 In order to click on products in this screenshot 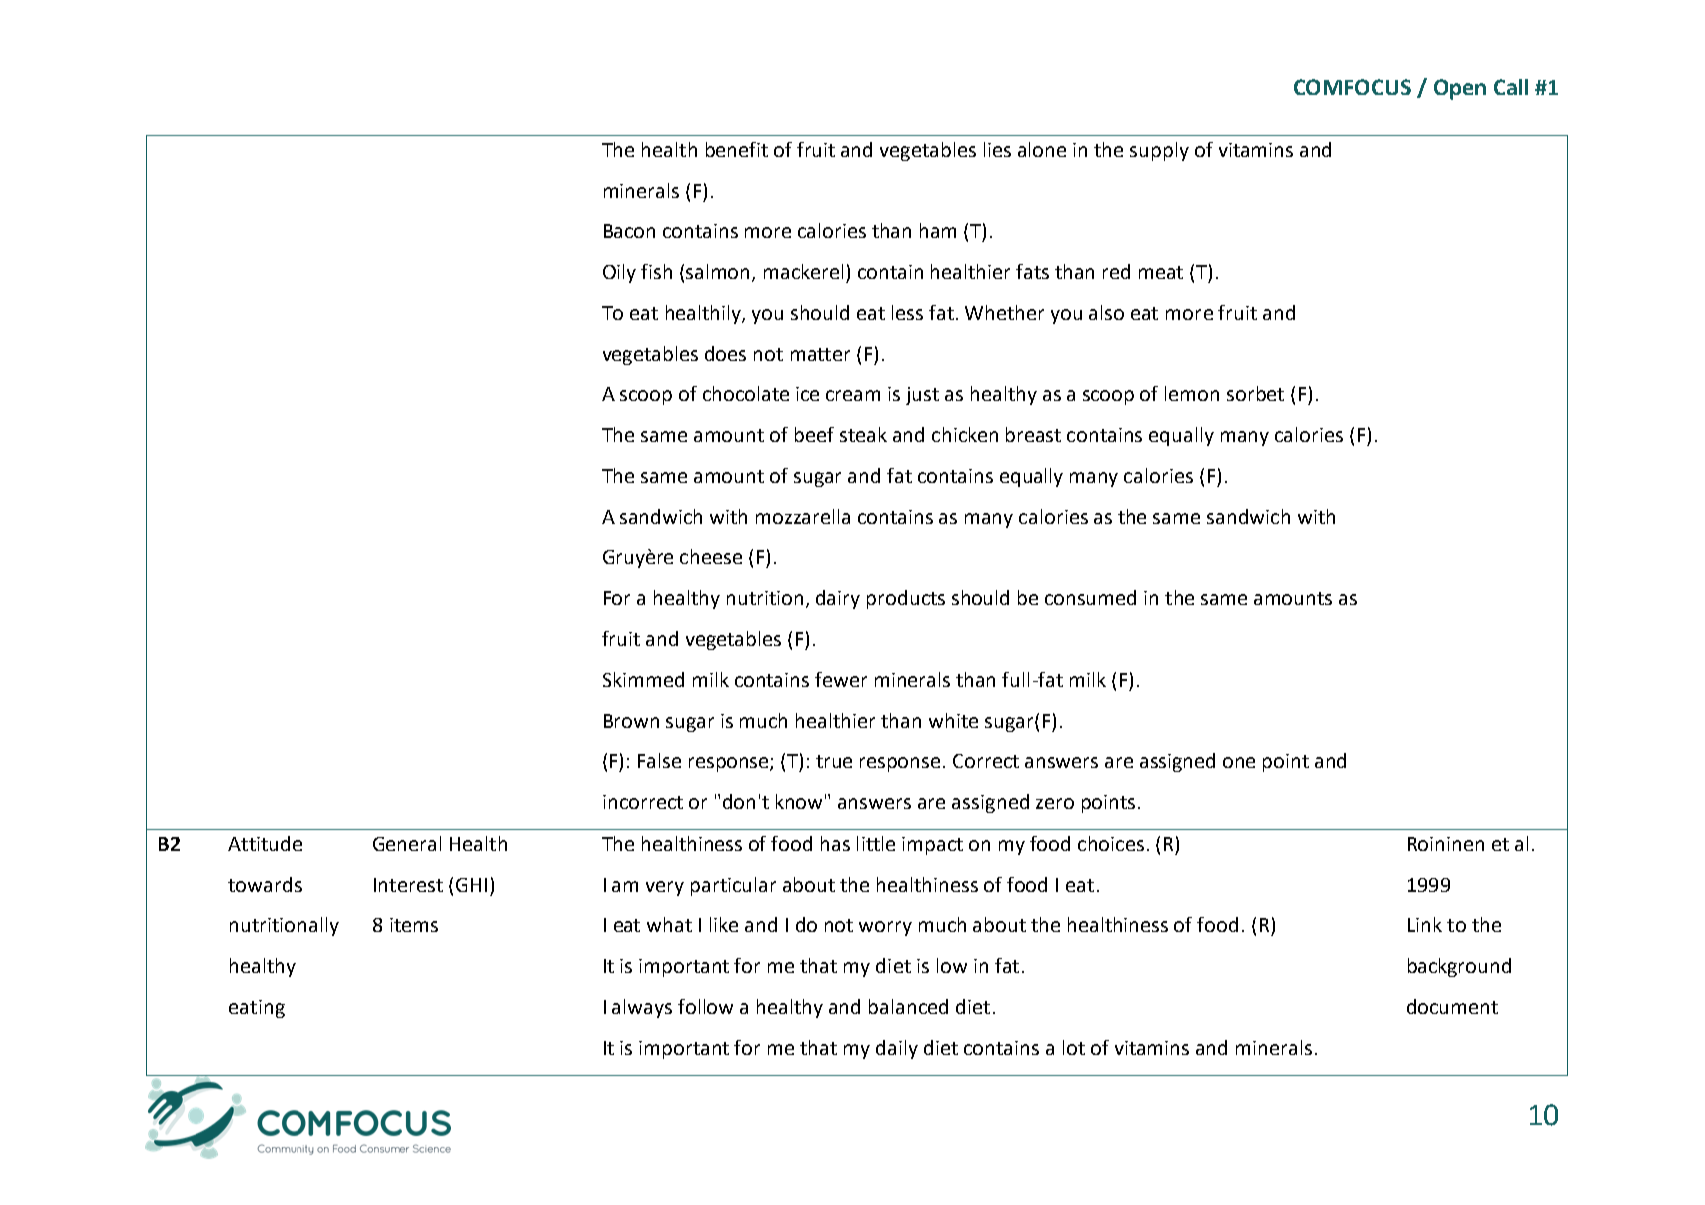, I will do `click(906, 599)`.
